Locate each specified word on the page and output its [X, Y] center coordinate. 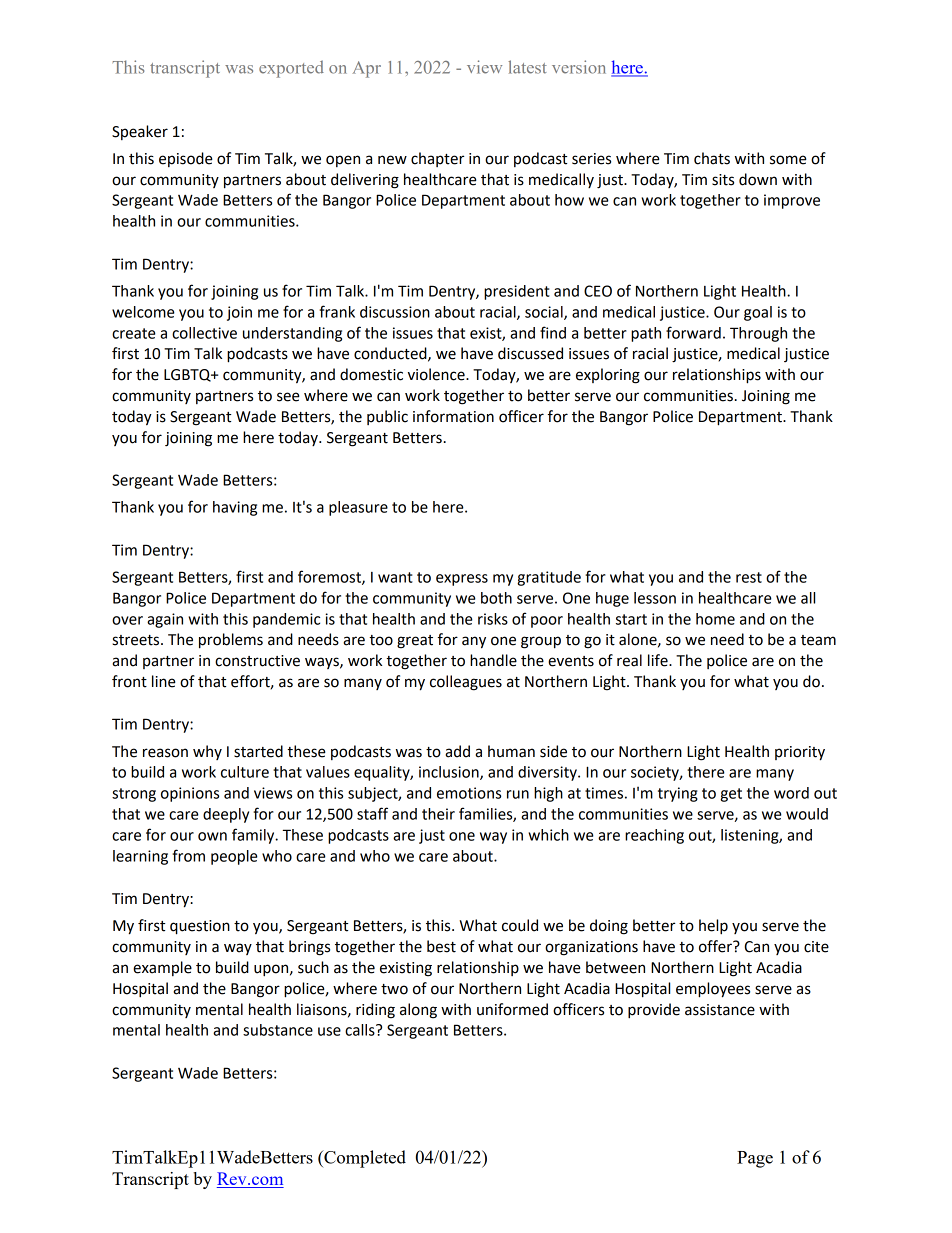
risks [493, 619]
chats [712, 158]
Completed [364, 1159]
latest [527, 67]
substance [278, 1030]
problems [231, 641]
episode [186, 159]
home [715, 619]
